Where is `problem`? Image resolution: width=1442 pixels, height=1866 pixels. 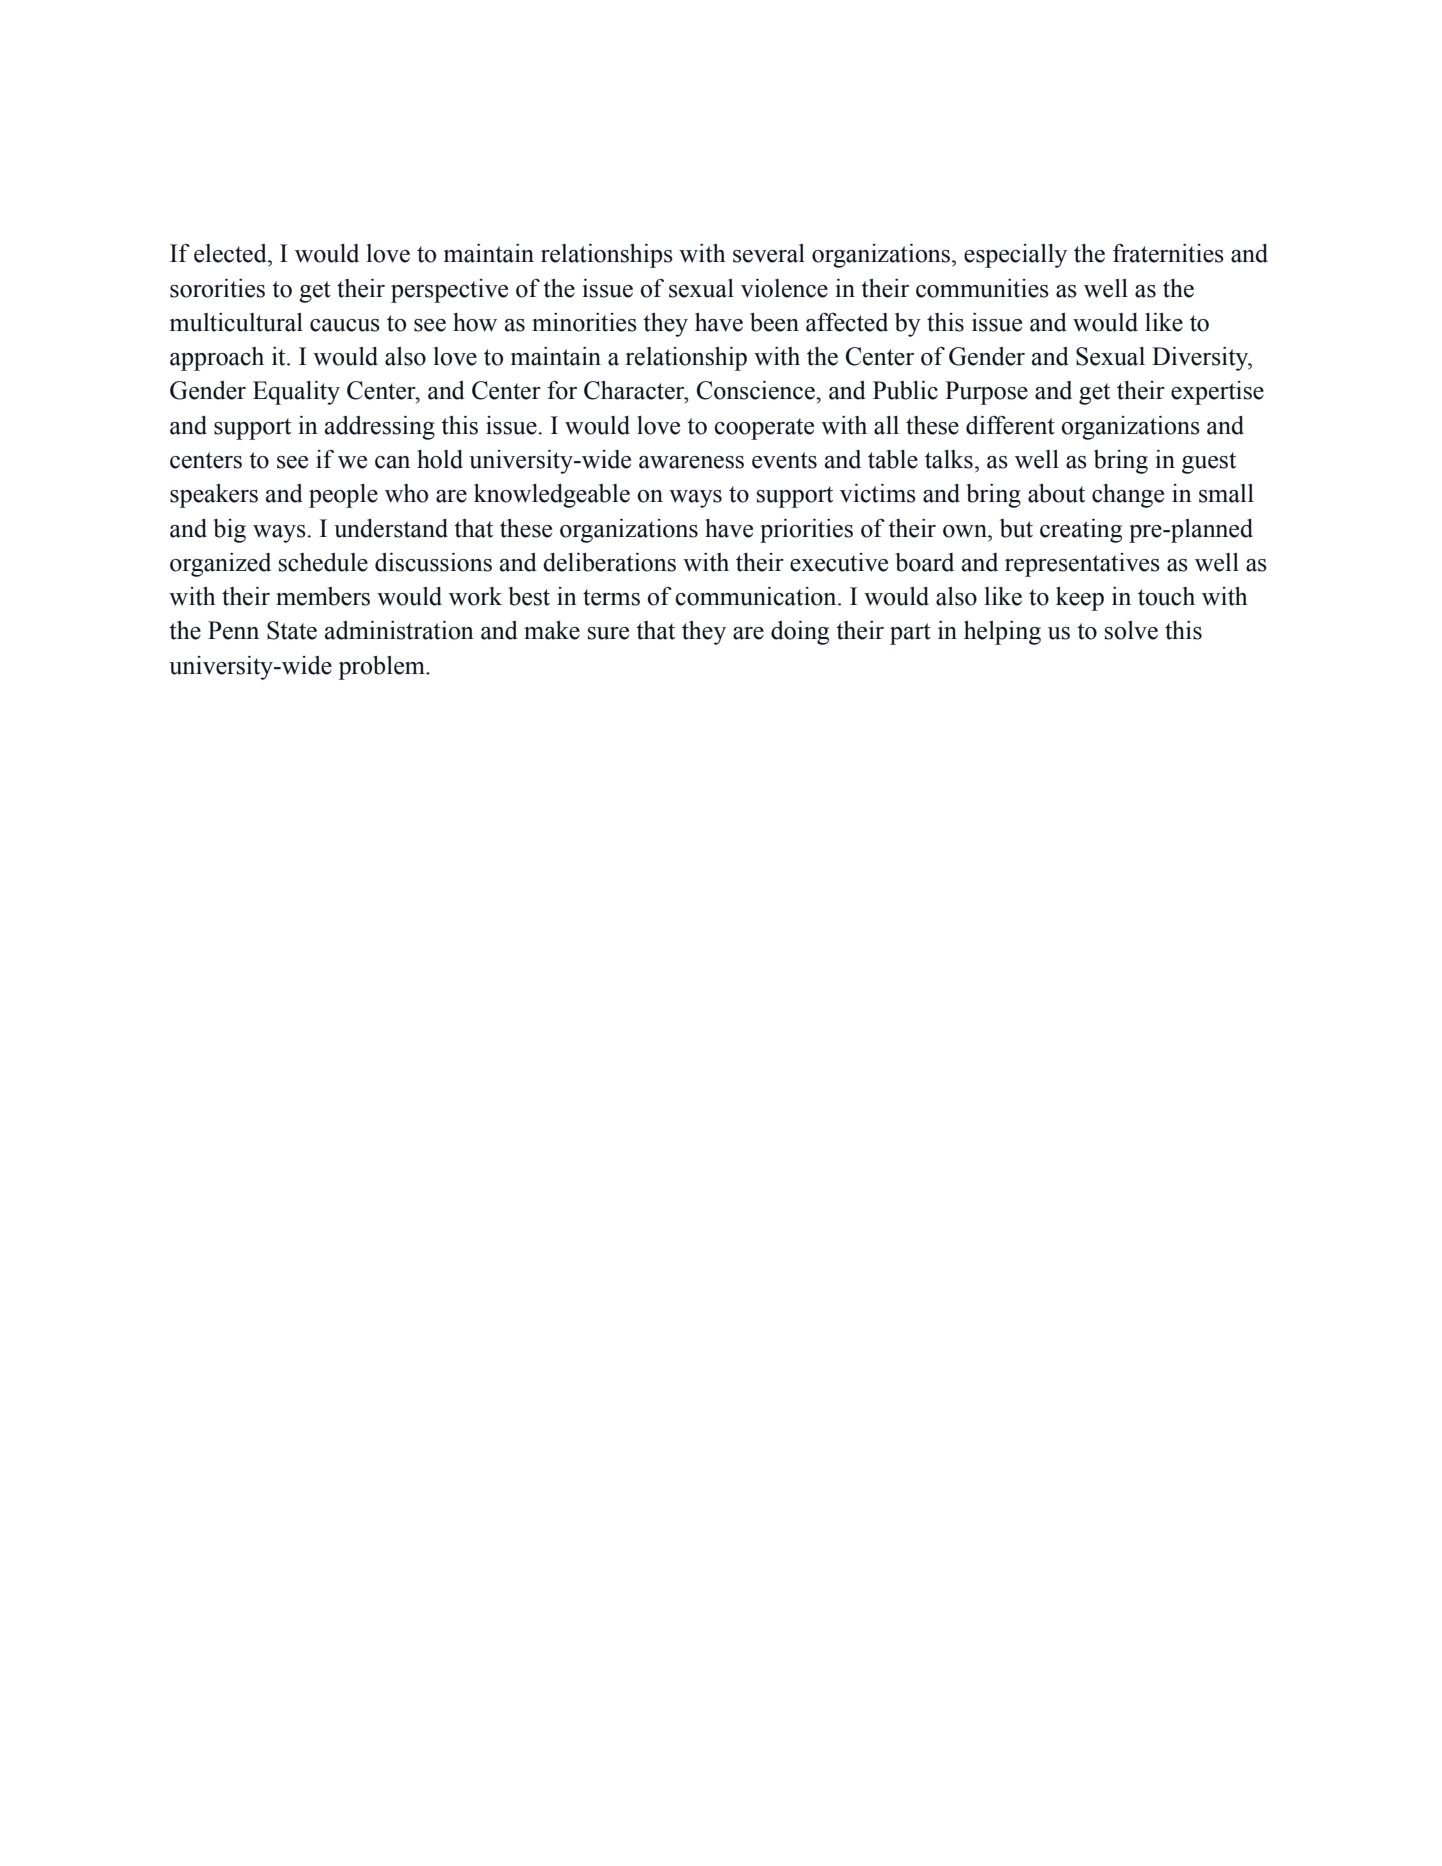 problem is located at coordinates (382, 668).
